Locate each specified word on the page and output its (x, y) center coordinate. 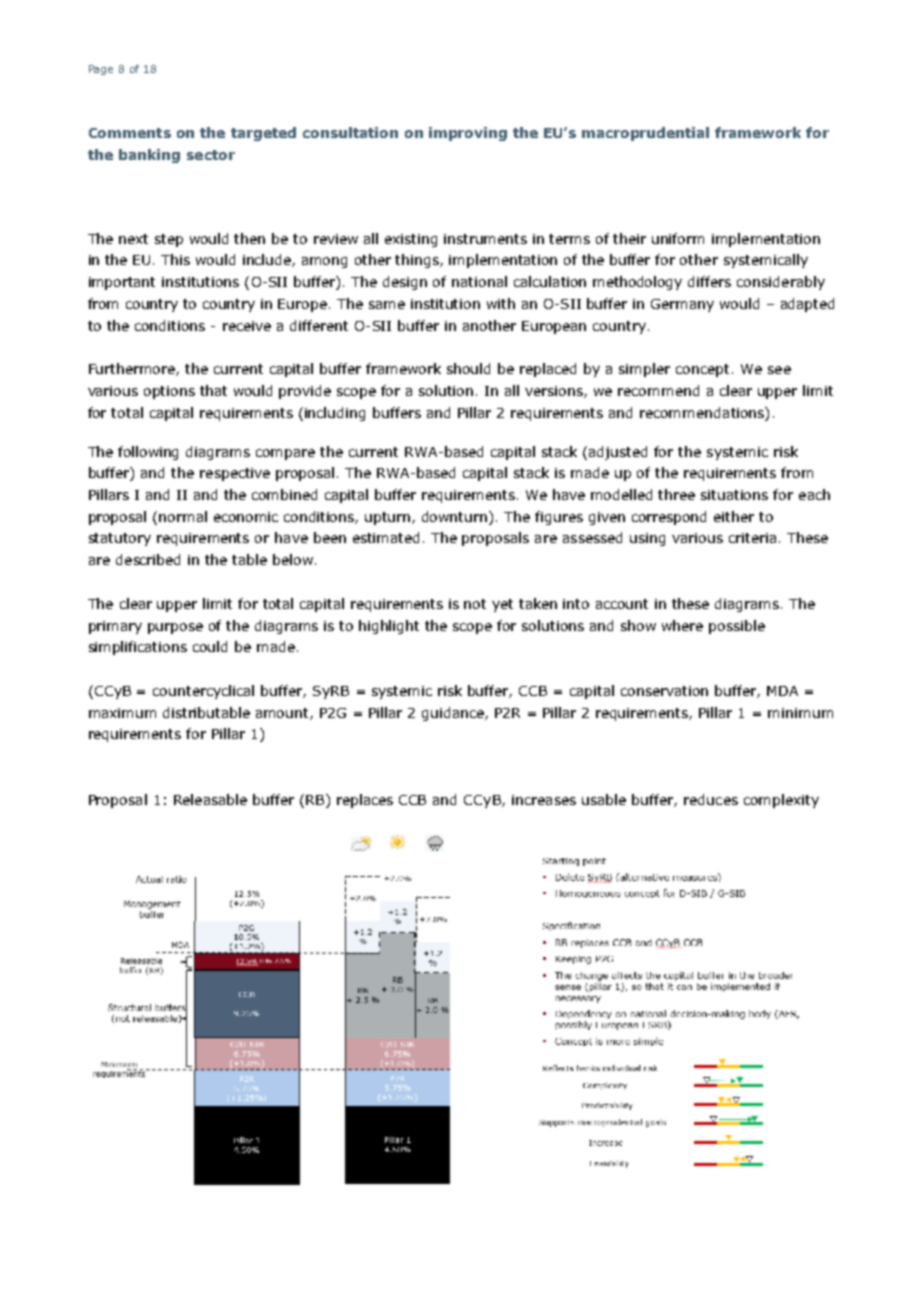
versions (555, 392)
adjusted (618, 453)
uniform (678, 238)
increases (544, 800)
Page (101, 70)
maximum (122, 713)
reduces (711, 799)
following (148, 453)
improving (468, 134)
